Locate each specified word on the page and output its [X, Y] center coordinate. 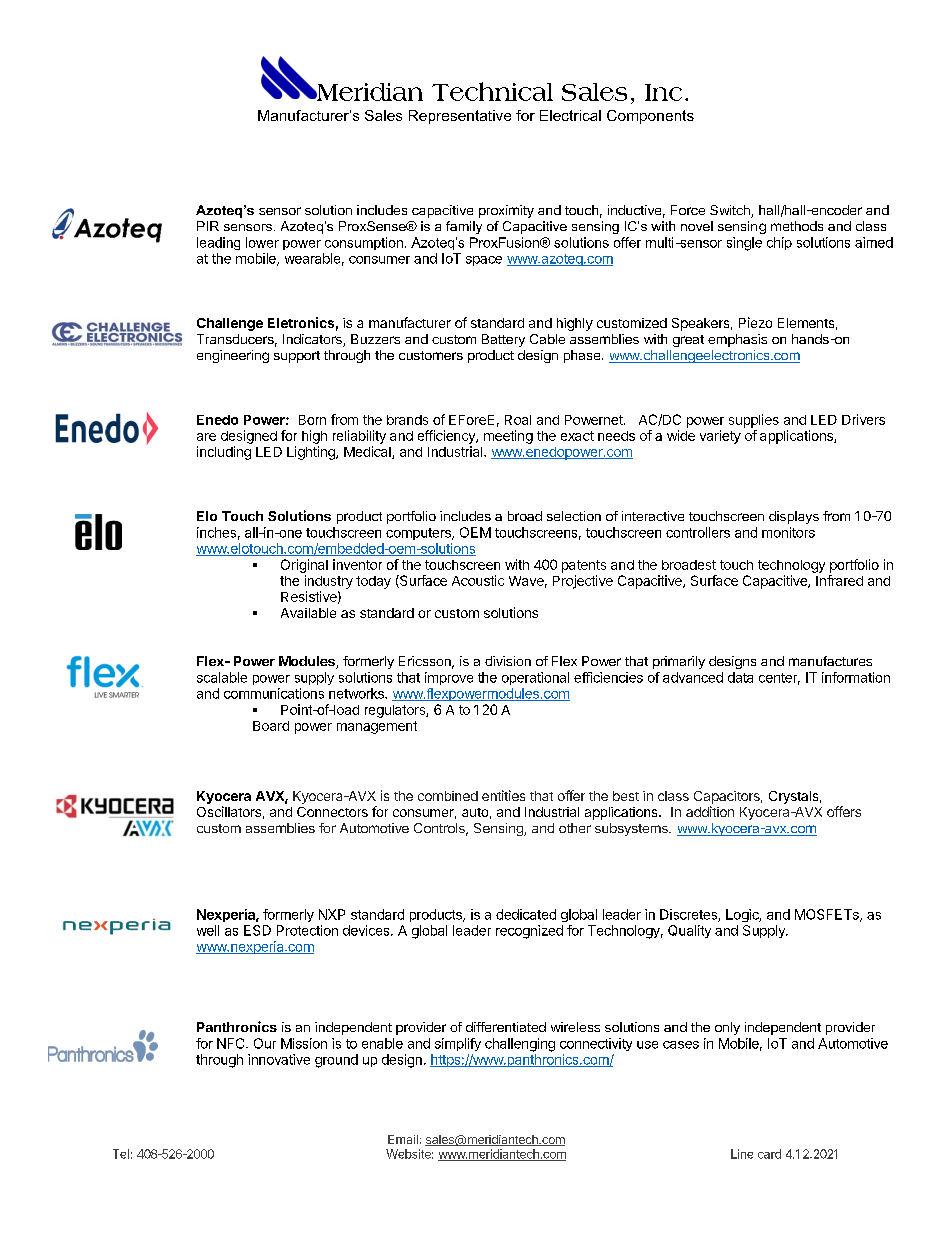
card [769, 1154]
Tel [121, 1154]
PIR [208, 226]
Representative [460, 117]
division [508, 661]
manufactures [830, 661]
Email [403, 1139]
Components [650, 117]
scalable [222, 677]
